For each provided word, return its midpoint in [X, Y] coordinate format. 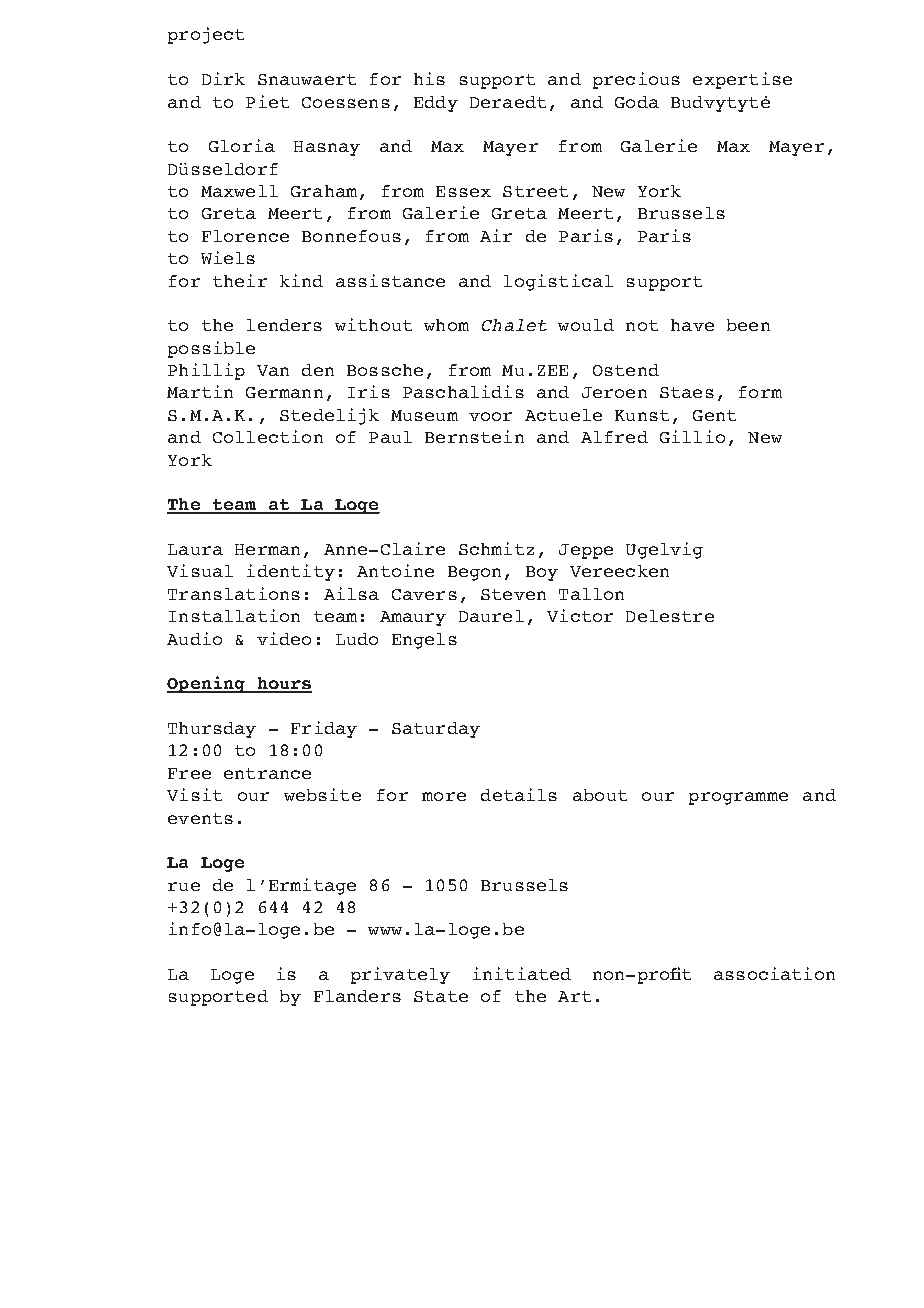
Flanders [357, 996]
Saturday [436, 730]
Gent [714, 415]
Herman [267, 549]
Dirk [223, 78]
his [429, 78]
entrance [267, 773]
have [692, 325]
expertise [742, 80]
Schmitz [496, 548]
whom [446, 325]
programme [738, 798]
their [240, 280]
